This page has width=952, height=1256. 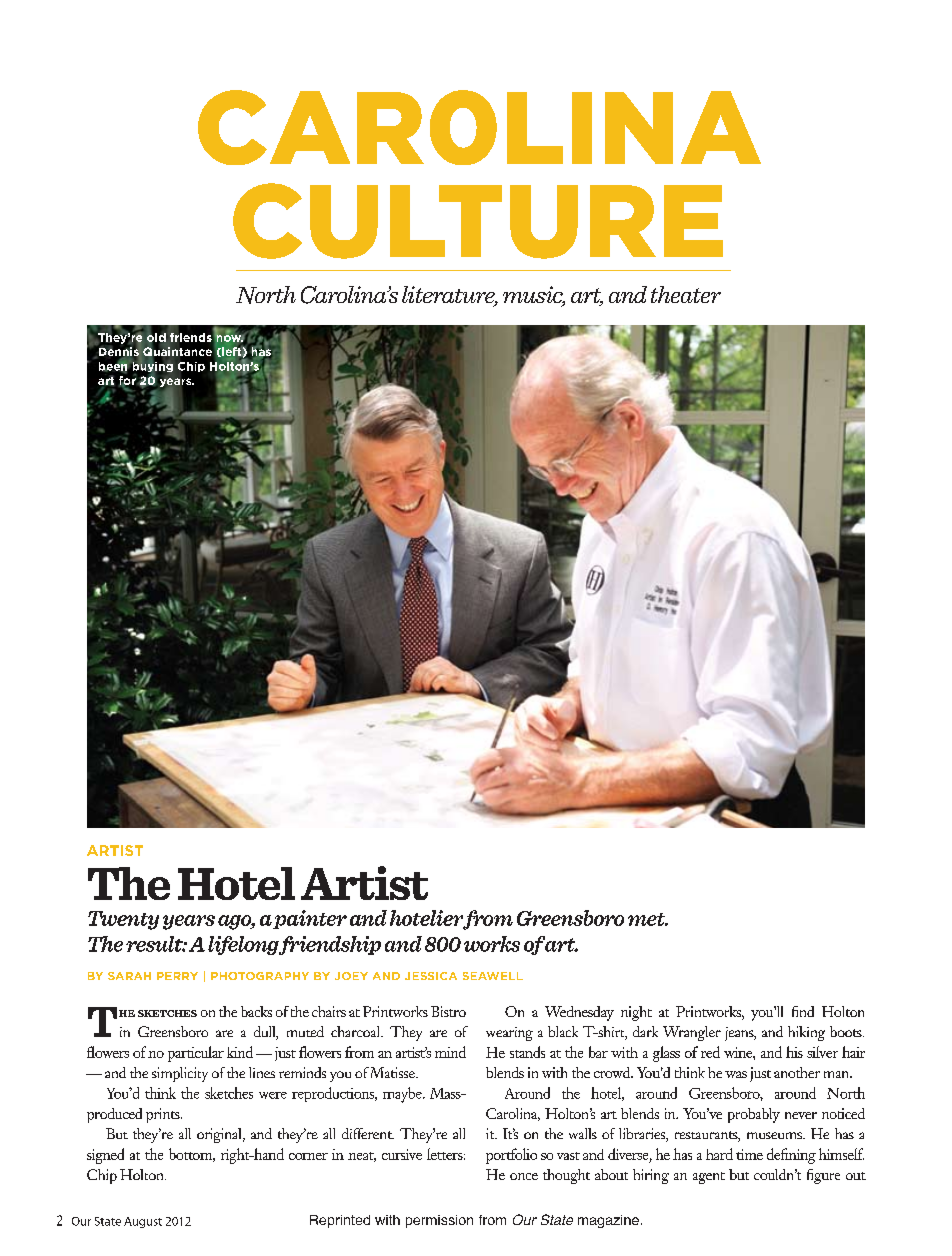 I want to click on theater, so click(x=686, y=294).
